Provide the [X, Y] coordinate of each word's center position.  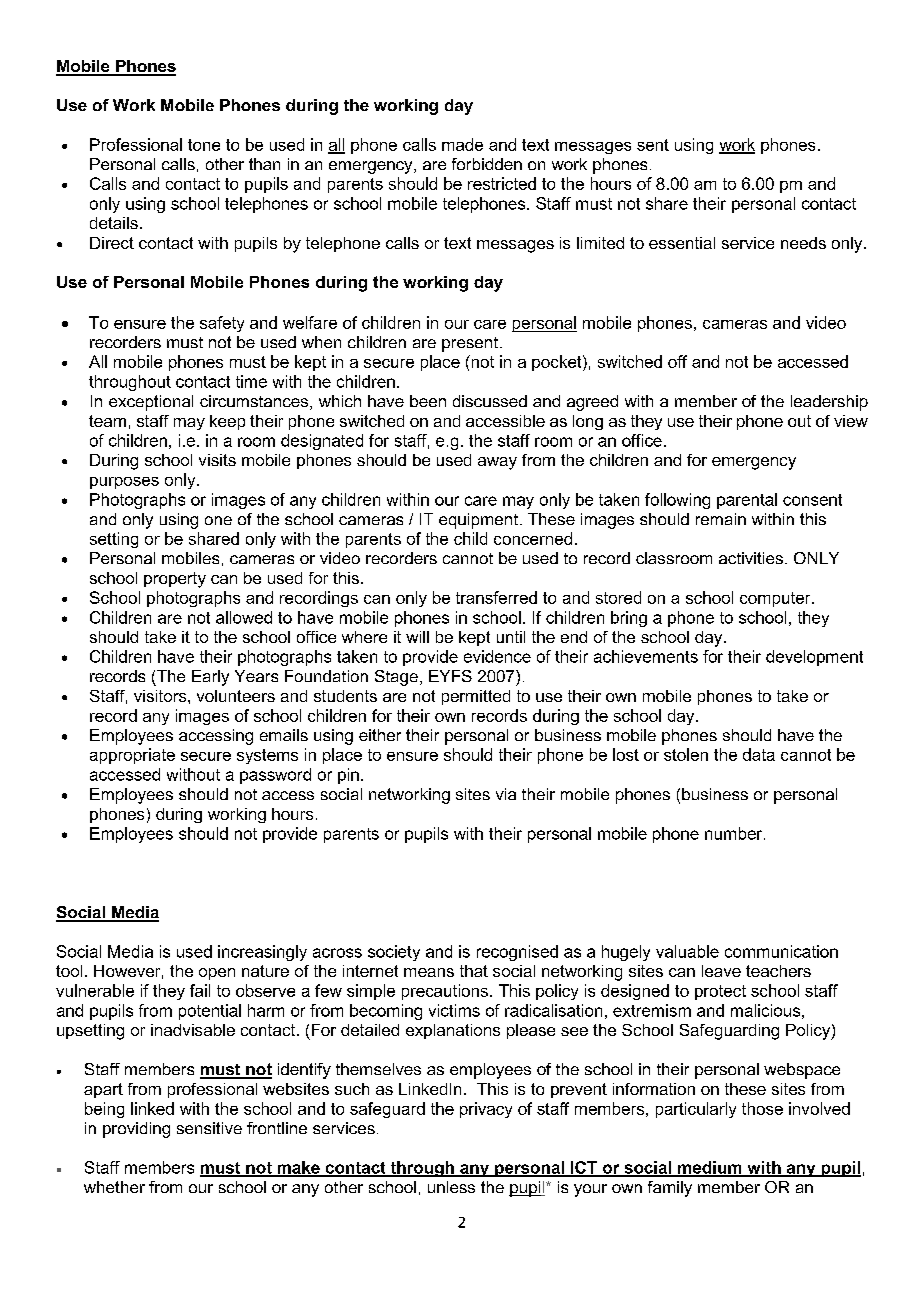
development [814, 658]
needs [803, 243]
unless [451, 1187]
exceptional [151, 403]
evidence [497, 656]
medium [710, 1168]
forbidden [487, 164]
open [217, 974]
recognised [517, 953]
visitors [161, 696]
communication [781, 951]
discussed [490, 401]
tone [204, 145]
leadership [829, 403]
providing [136, 1130]
